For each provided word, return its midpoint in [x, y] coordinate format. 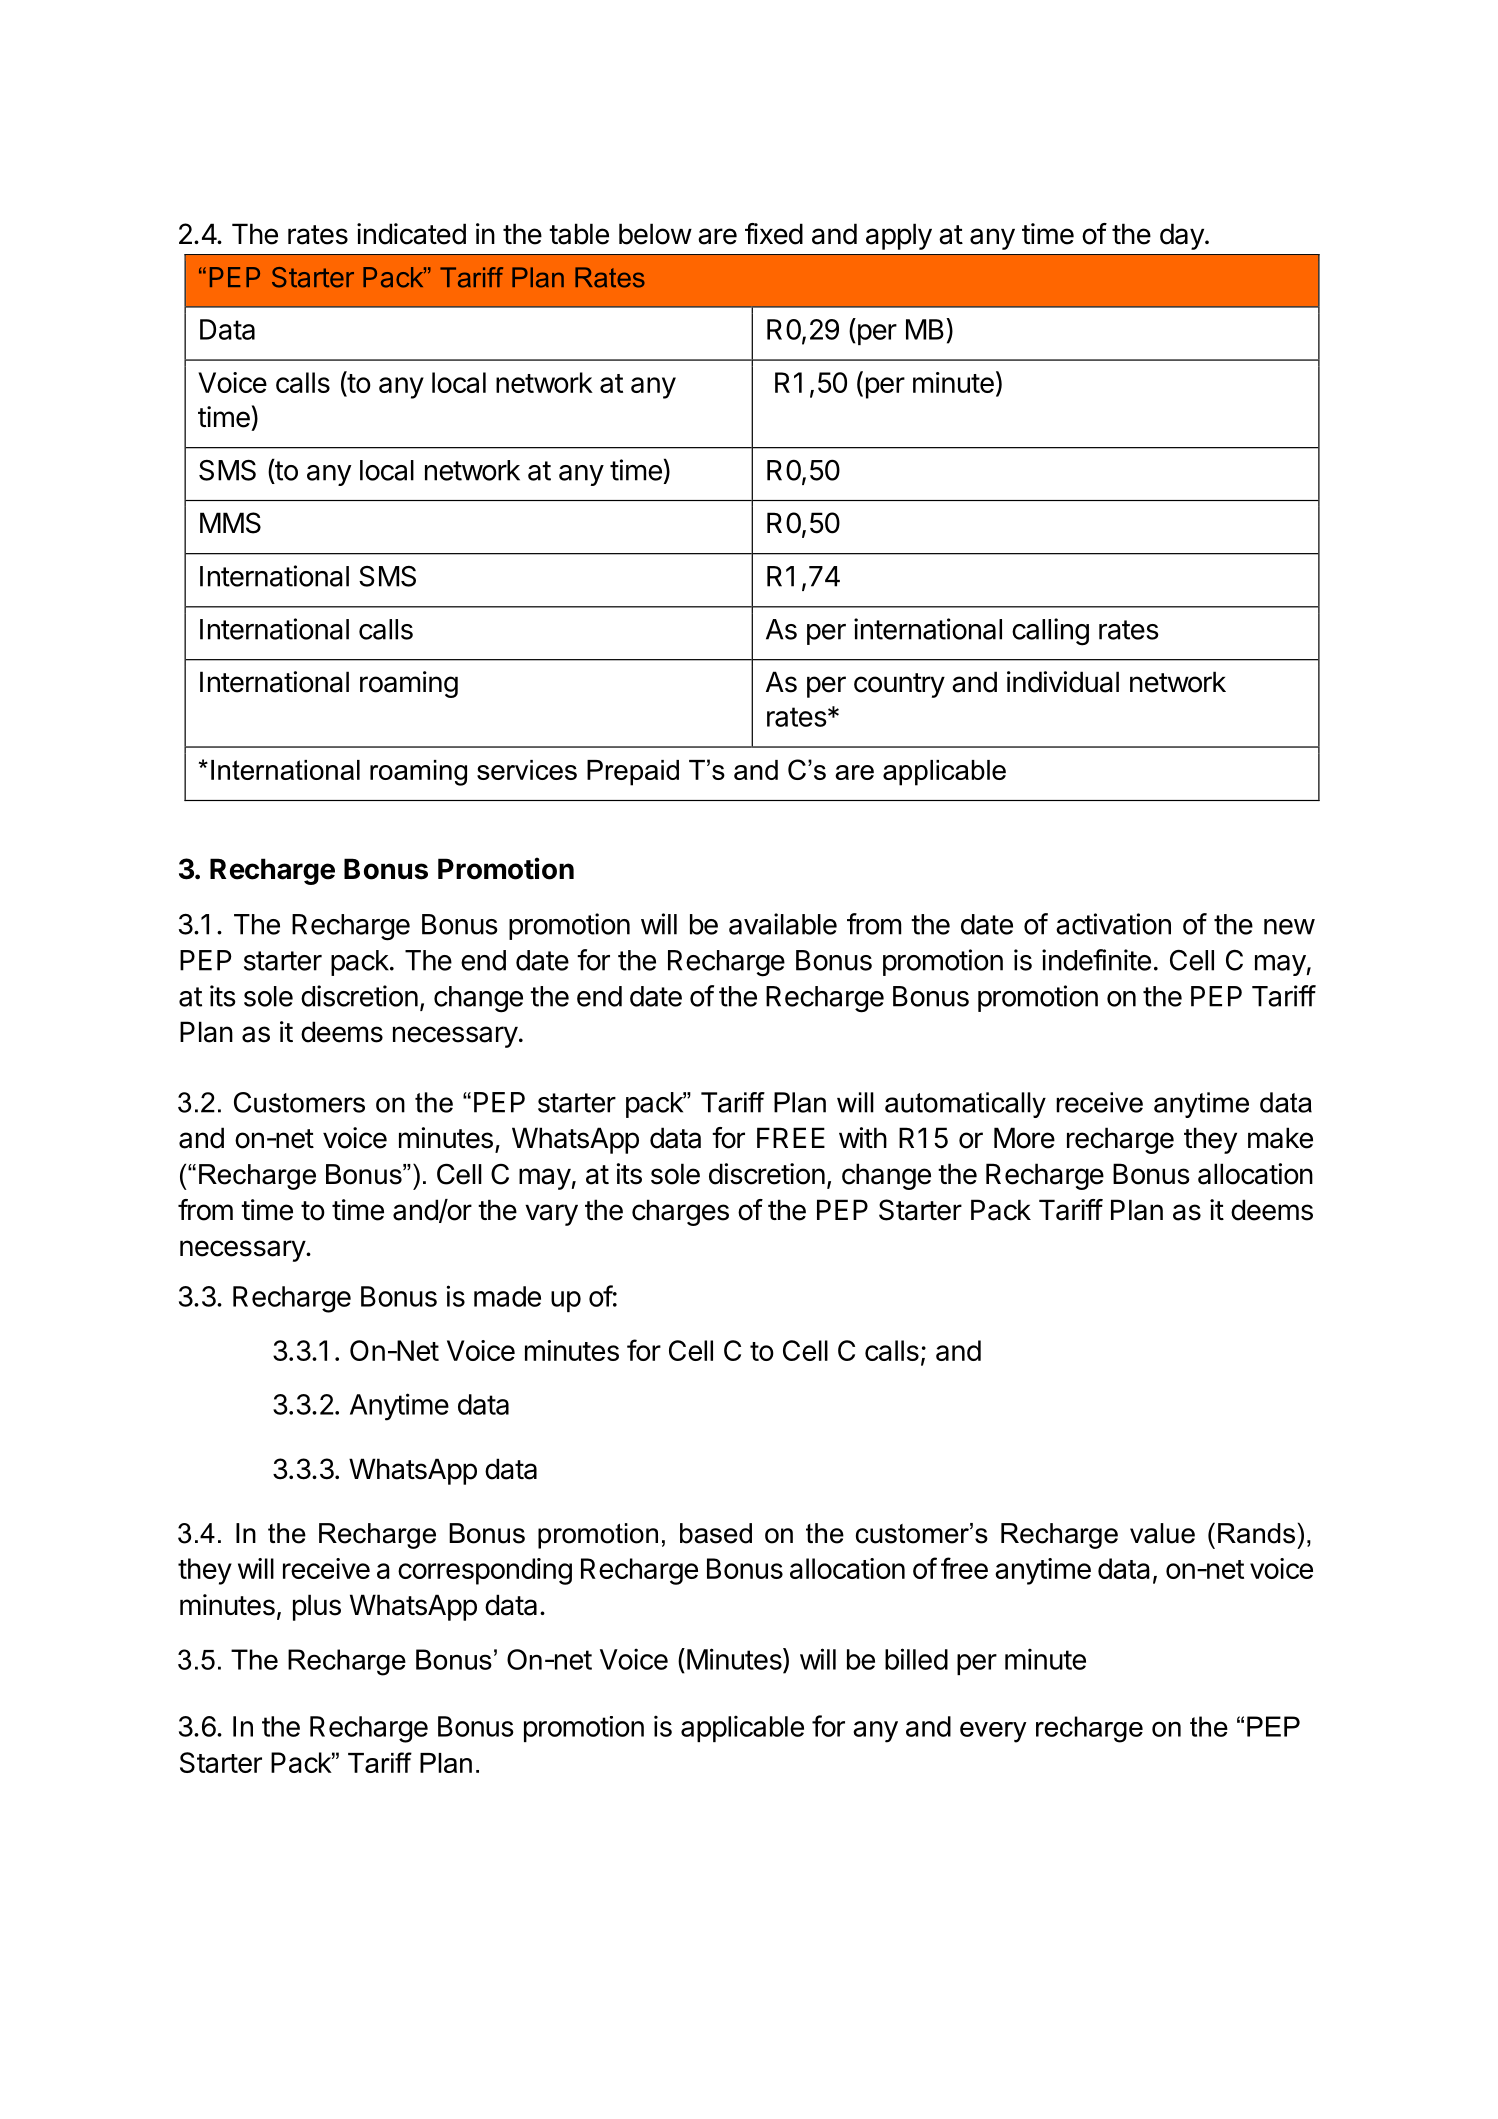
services [527, 770]
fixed [774, 234]
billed [916, 1659]
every [993, 1732]
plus [317, 1607]
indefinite [1096, 960]
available [783, 924]
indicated [411, 234]
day [1182, 236]
